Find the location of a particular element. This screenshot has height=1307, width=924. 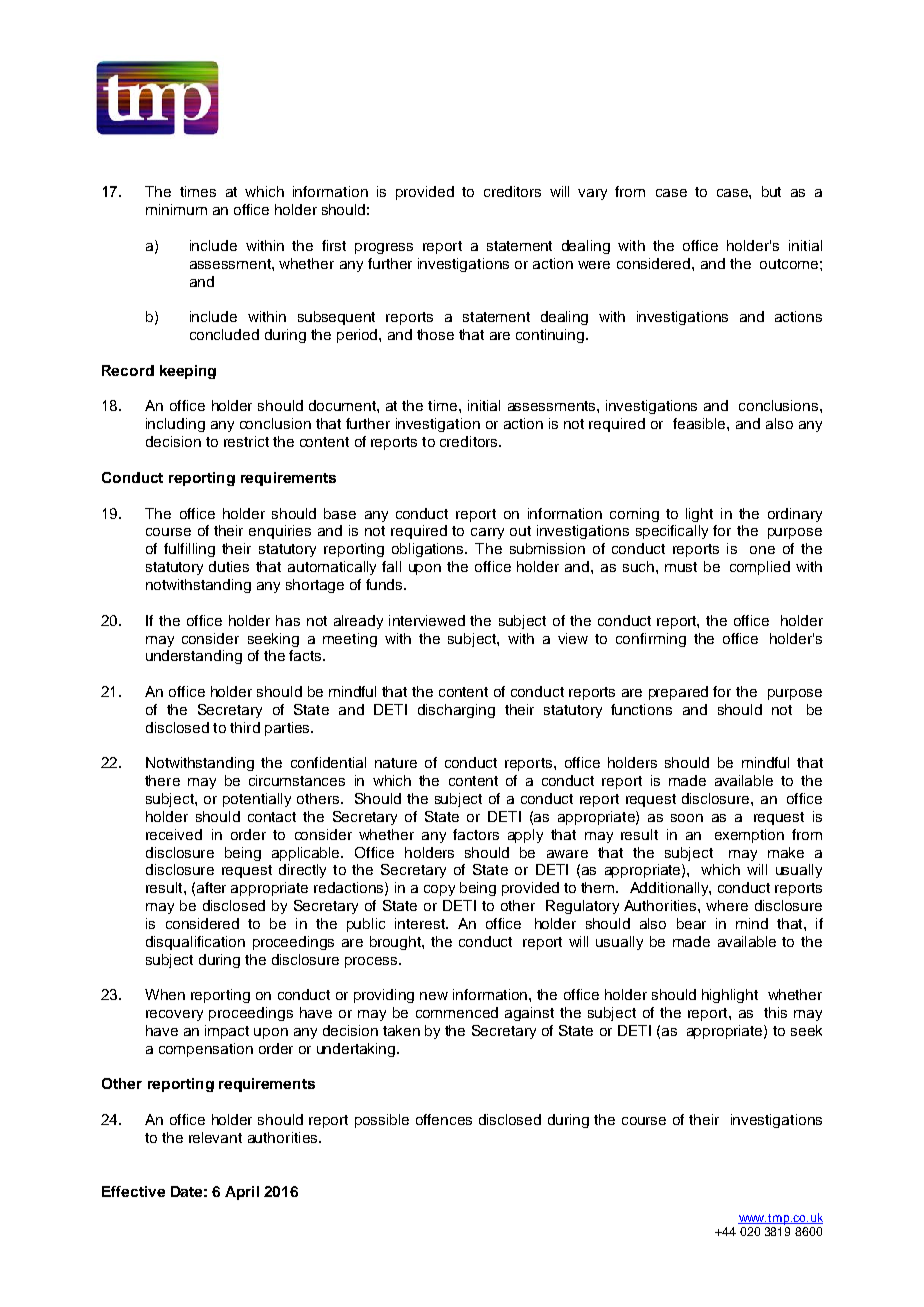

relevant is located at coordinates (215, 1137).
